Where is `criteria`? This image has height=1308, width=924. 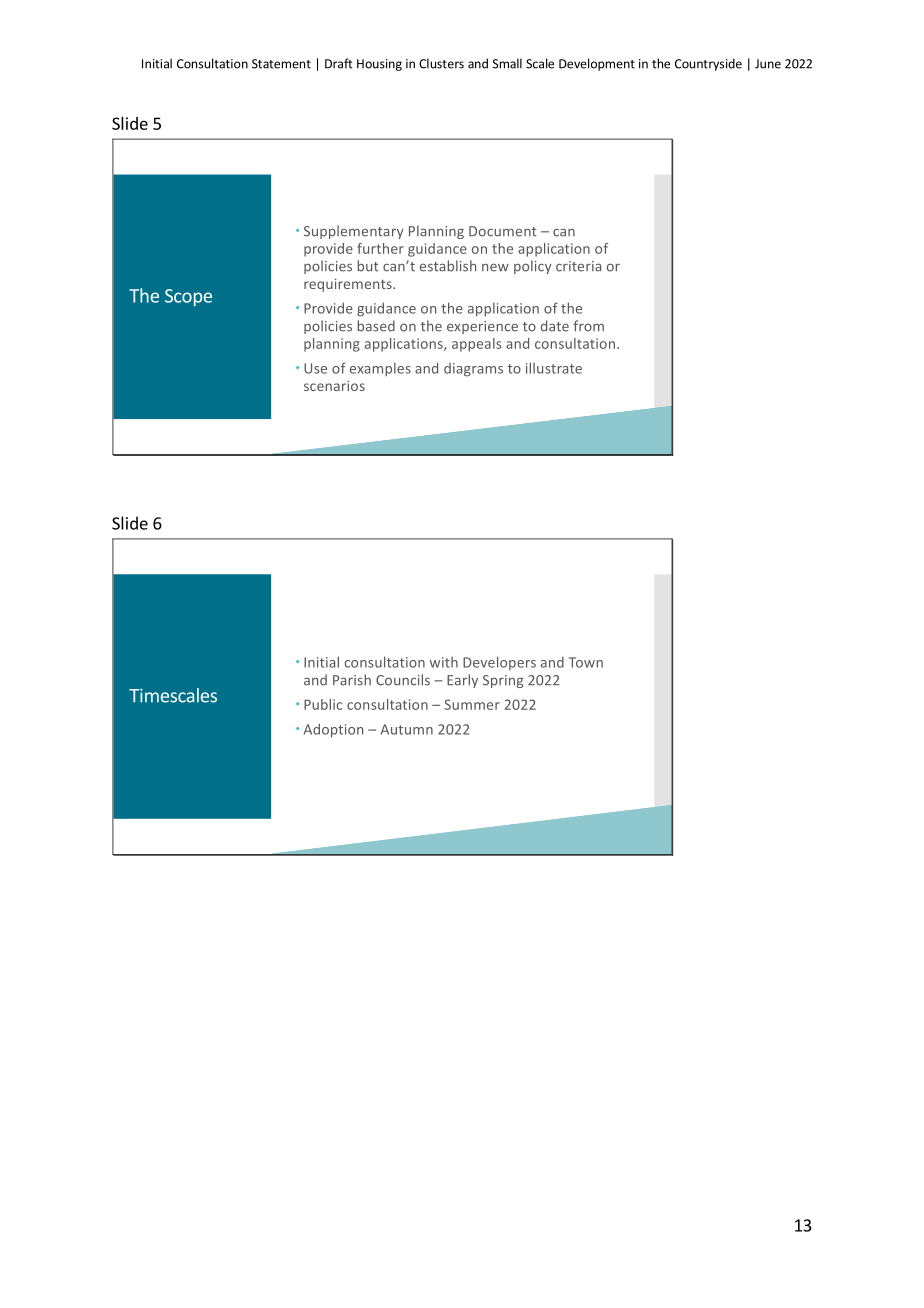 criteria is located at coordinates (578, 266).
